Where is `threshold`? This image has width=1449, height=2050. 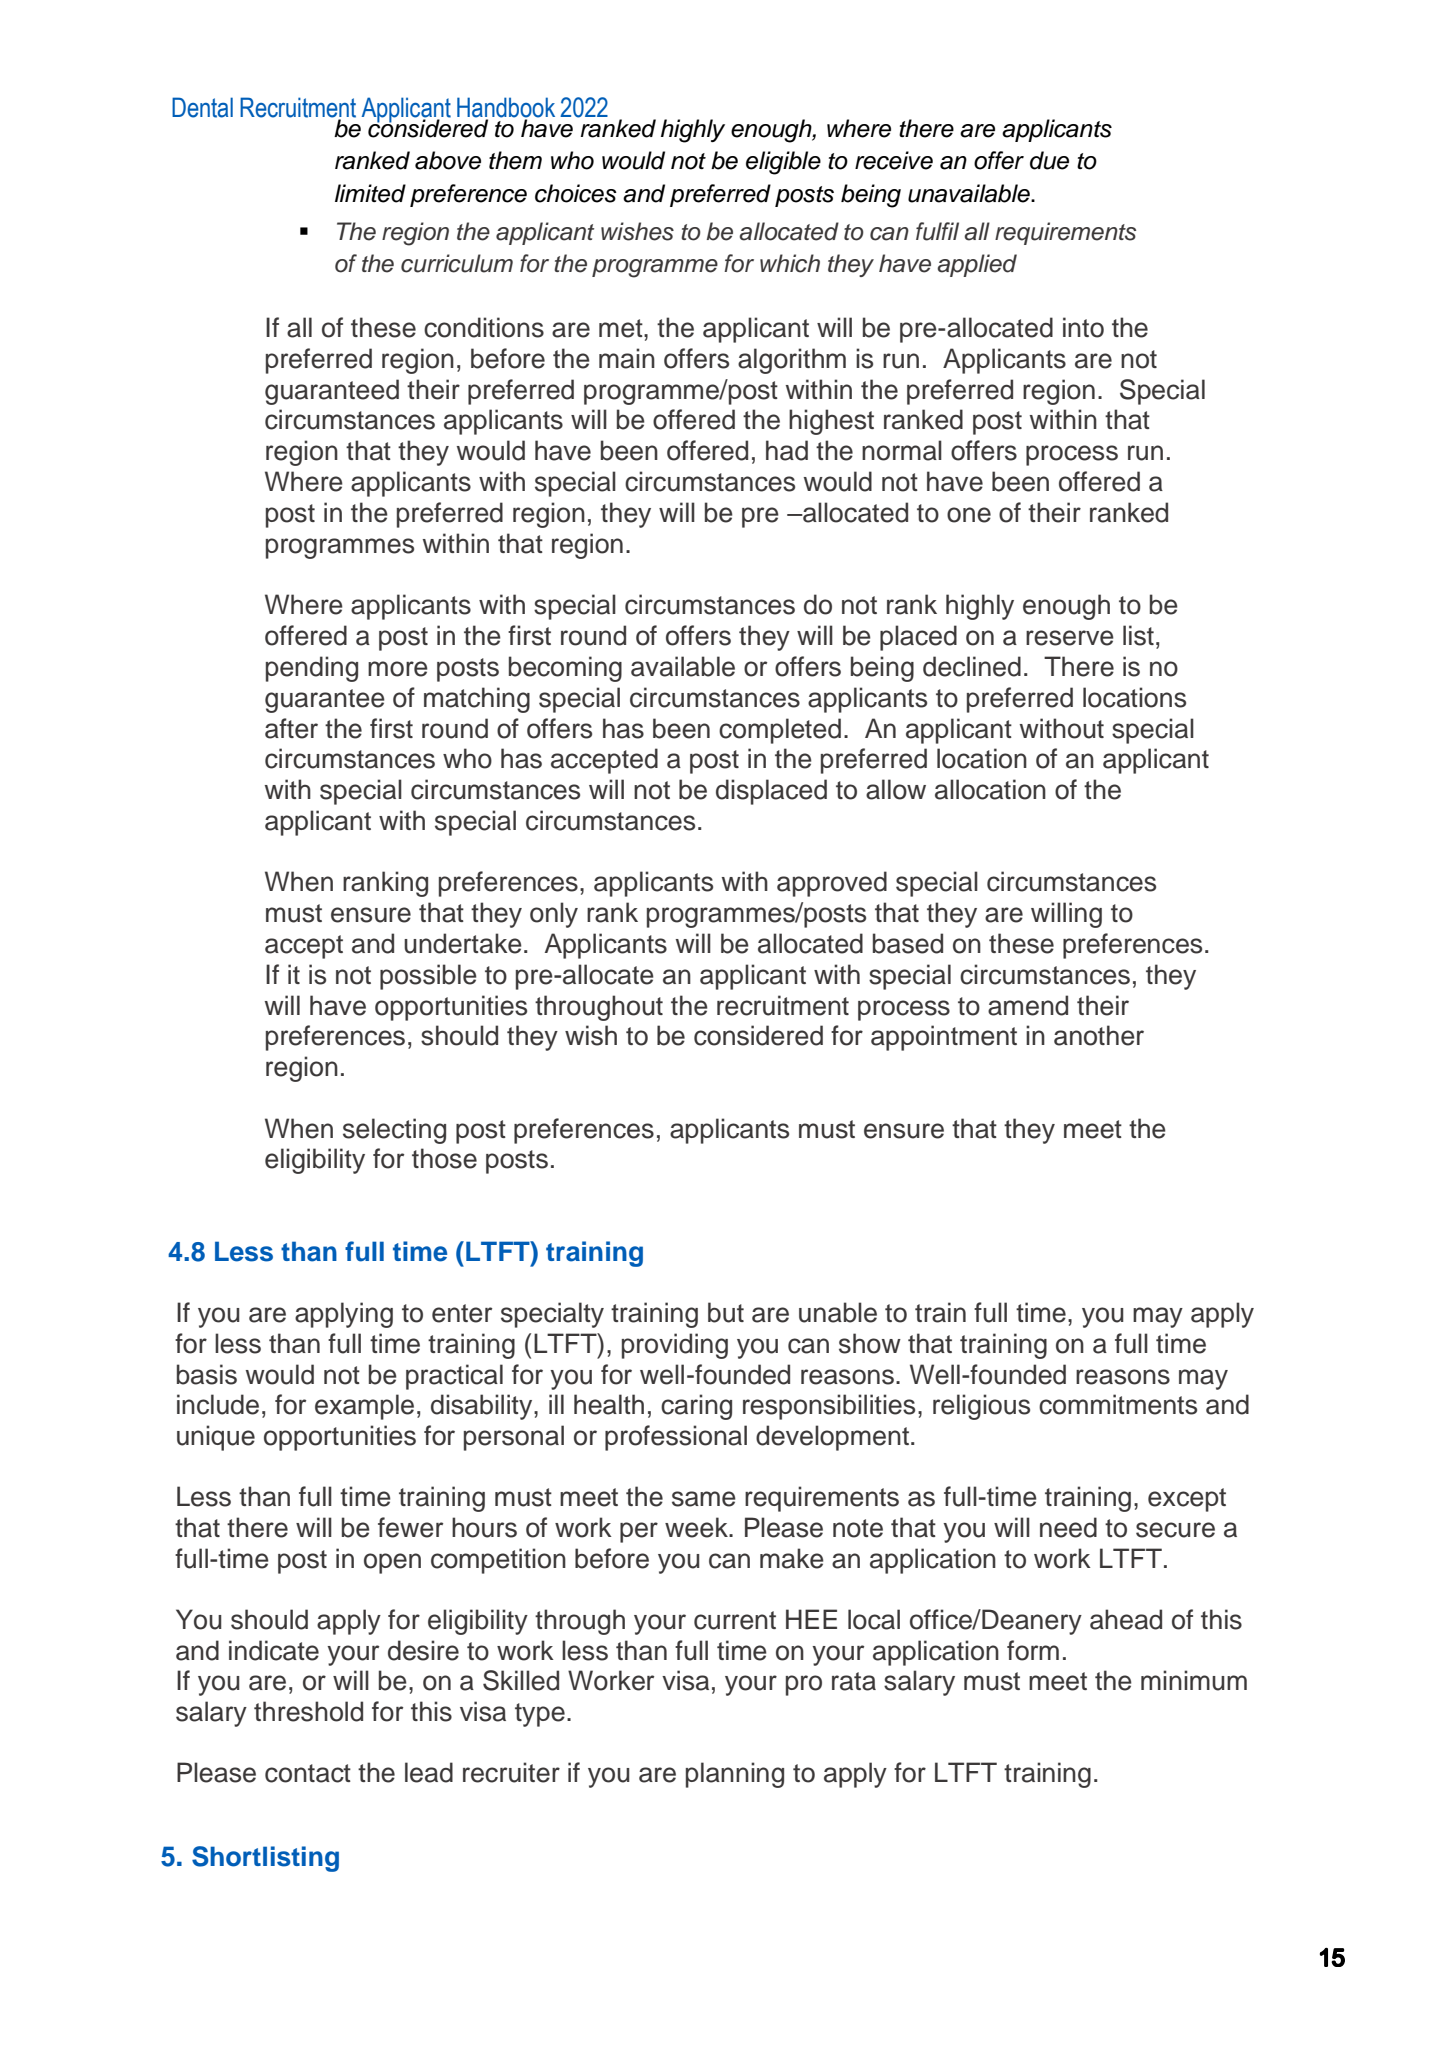
threshold is located at coordinates (308, 1711).
